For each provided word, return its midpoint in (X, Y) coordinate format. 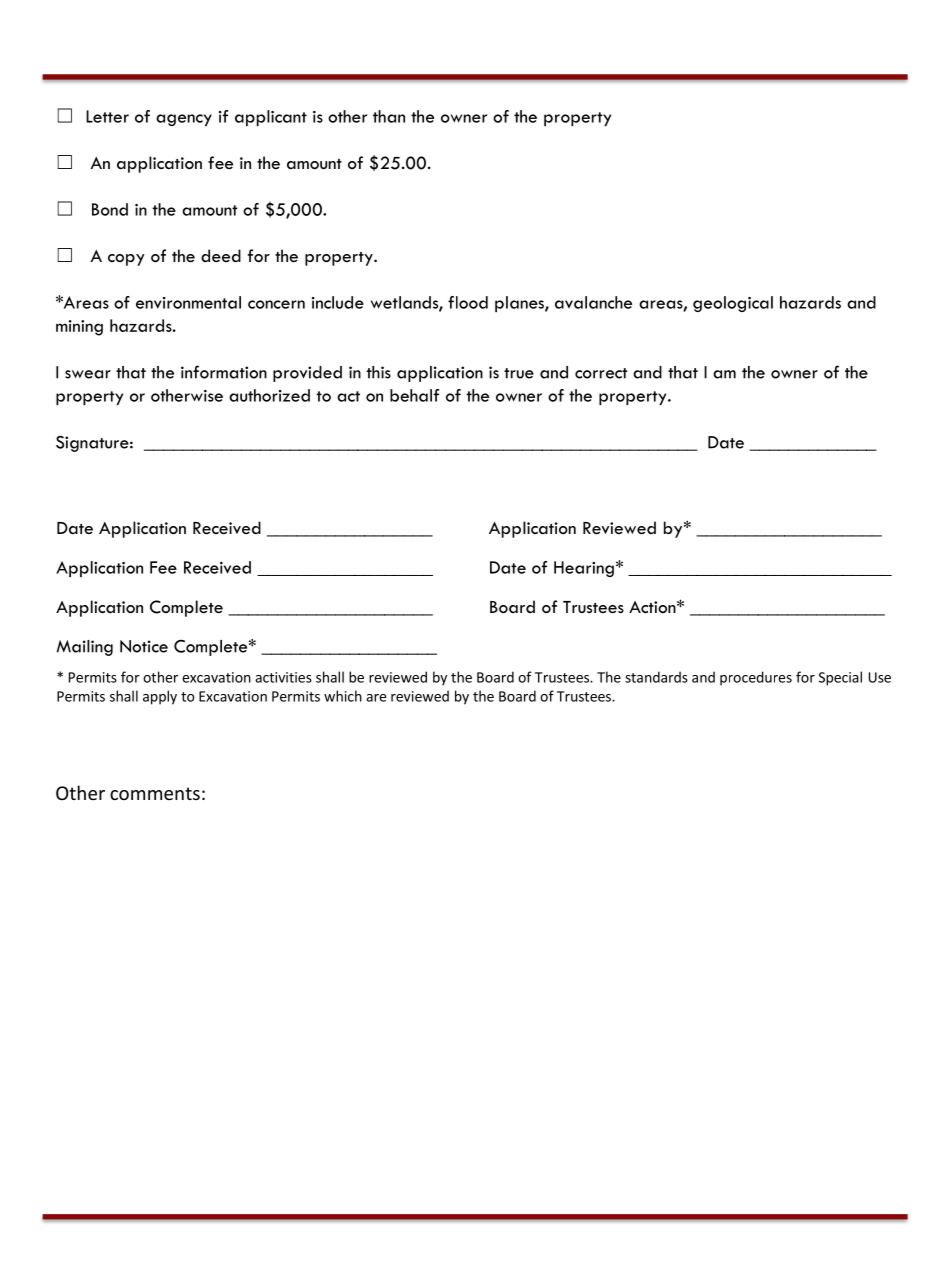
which (343, 696)
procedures (756, 678)
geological (733, 304)
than (389, 116)
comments (155, 793)
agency (184, 120)
